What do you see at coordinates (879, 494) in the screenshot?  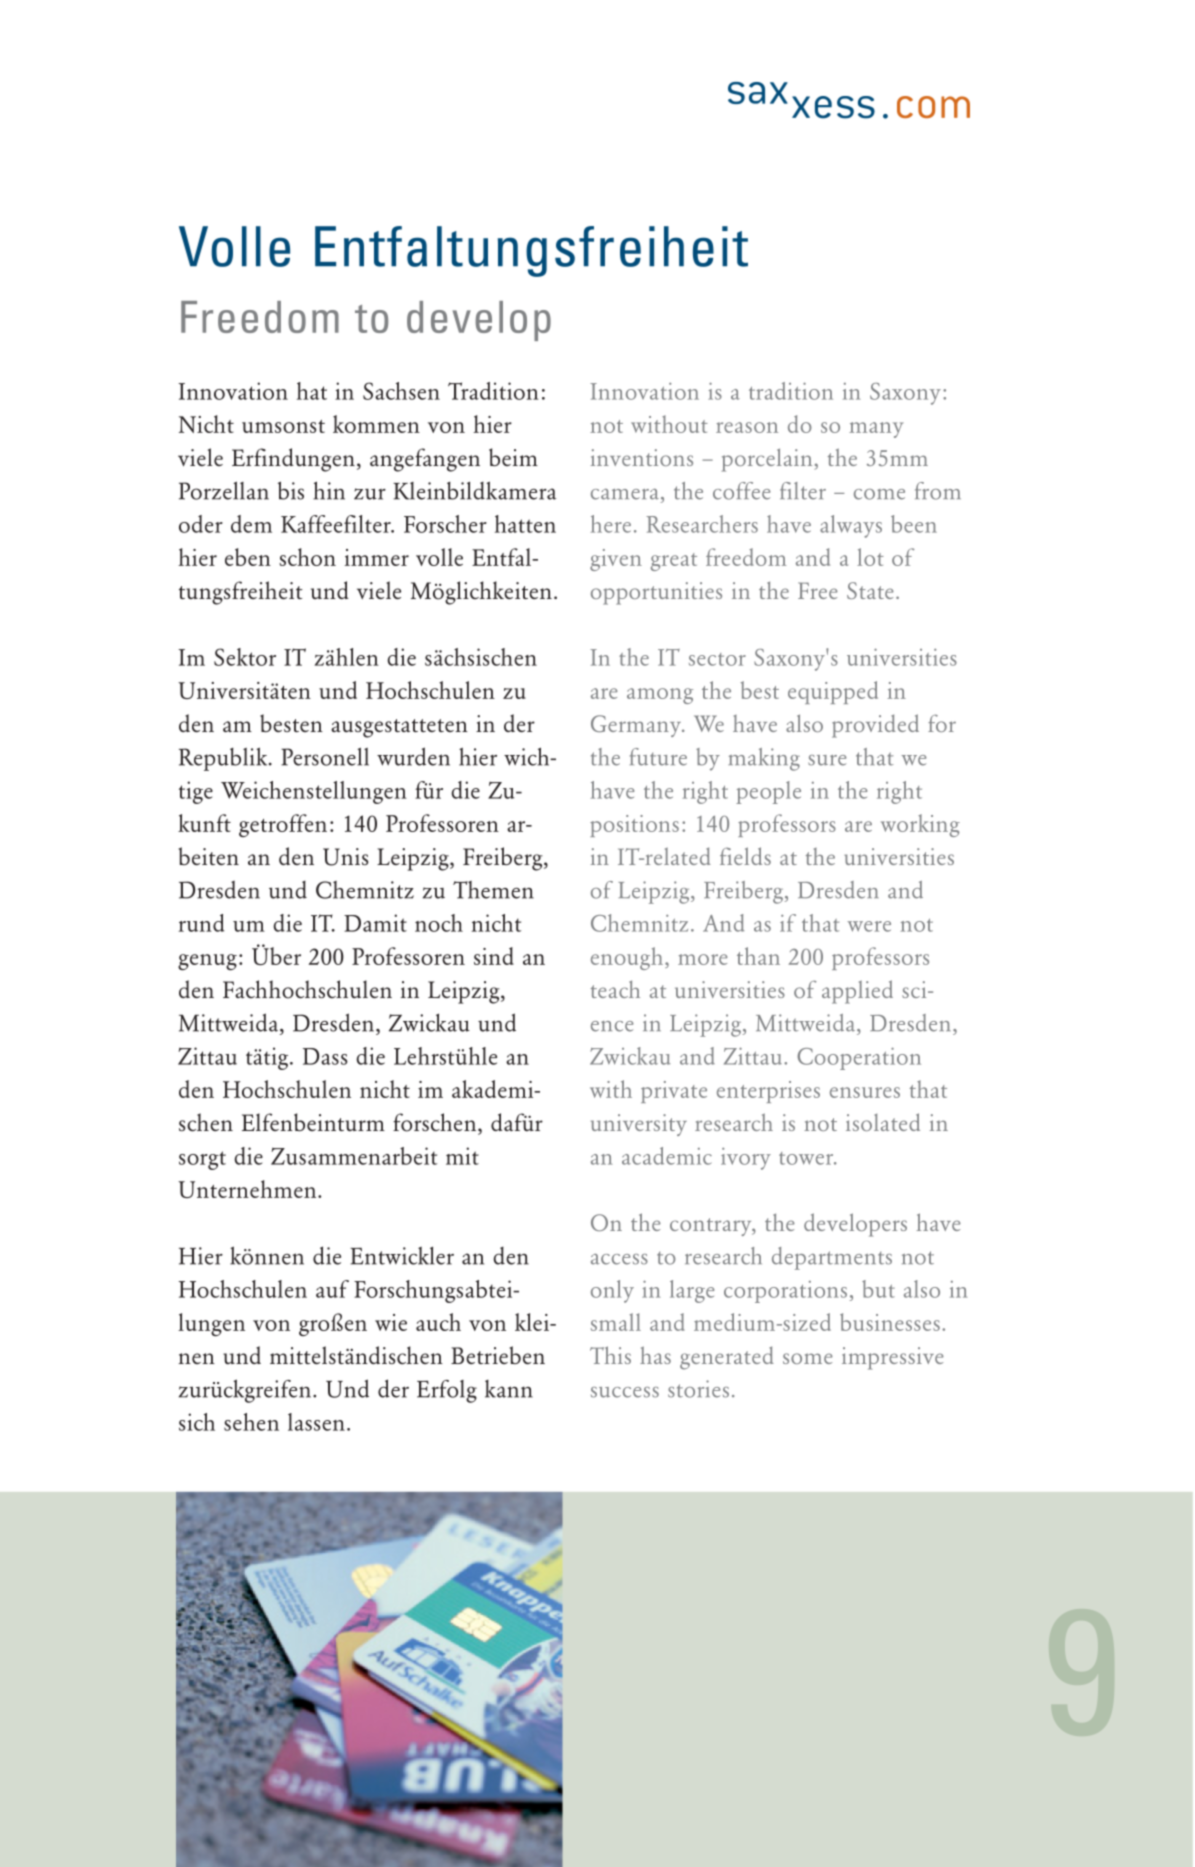 I see `come` at bounding box center [879, 494].
